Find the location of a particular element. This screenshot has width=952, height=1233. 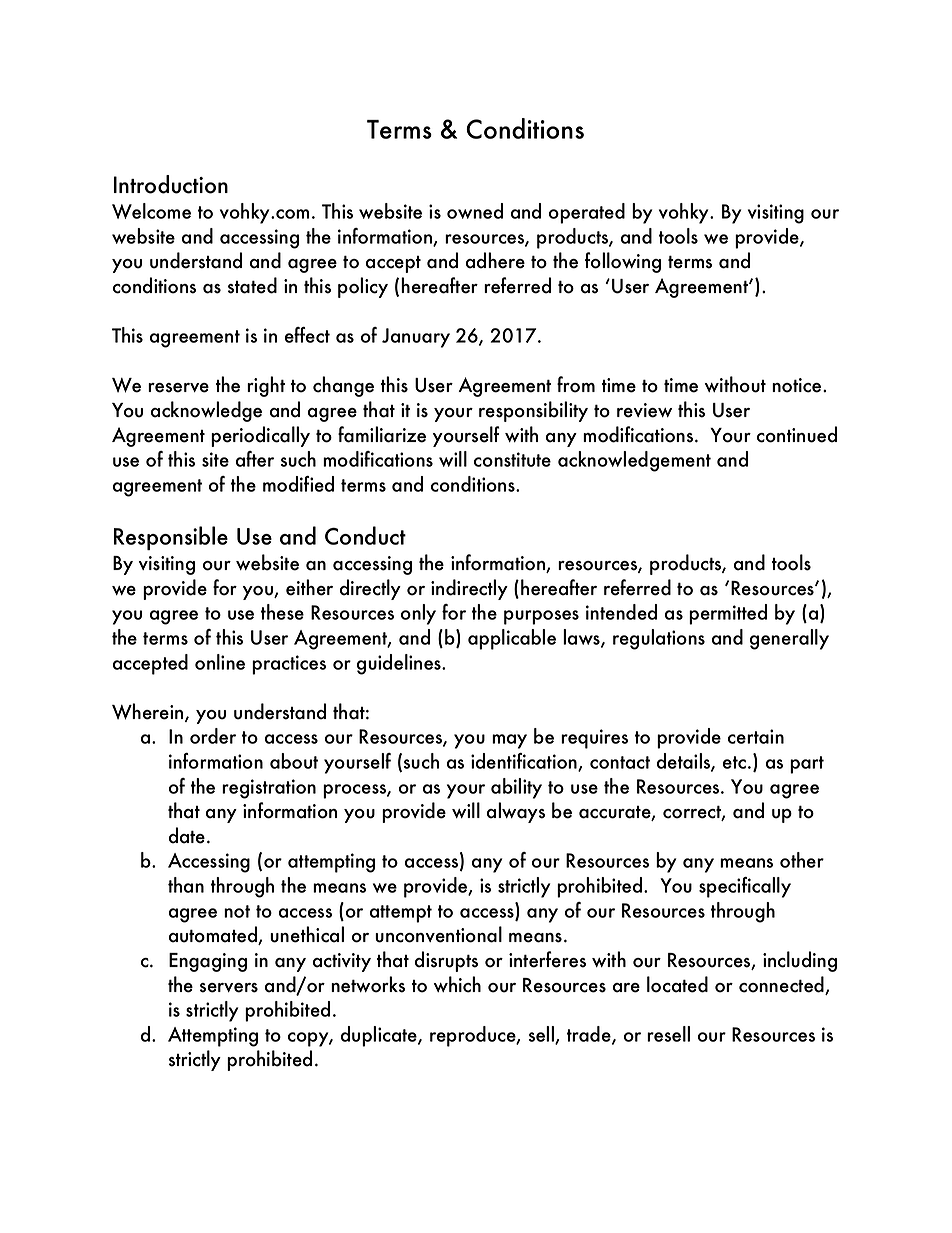

permitted is located at coordinates (728, 614).
